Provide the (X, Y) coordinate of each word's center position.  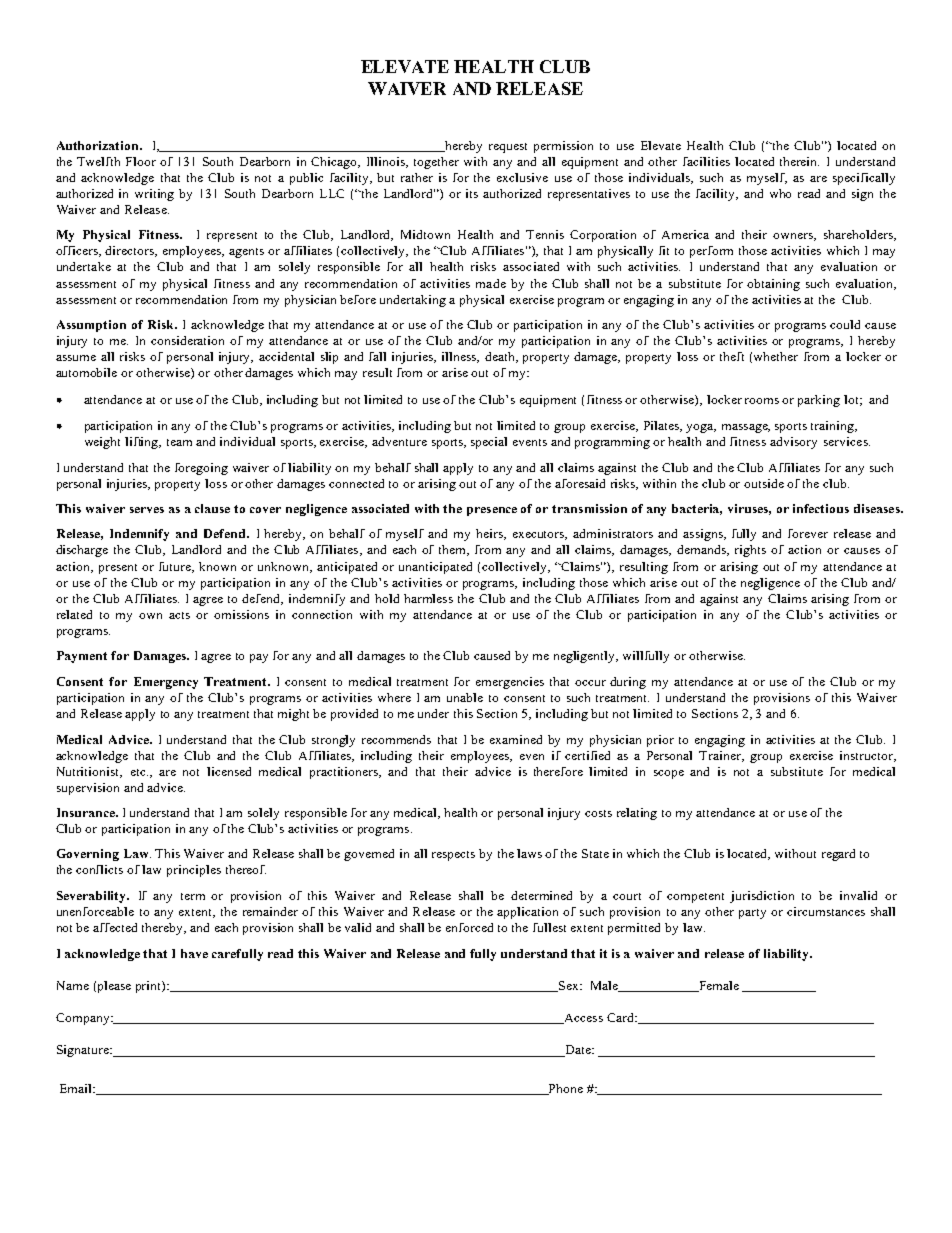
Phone (564, 1089)
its (472, 193)
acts (179, 615)
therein (799, 161)
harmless (428, 598)
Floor (141, 161)
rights (750, 551)
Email (77, 1088)
